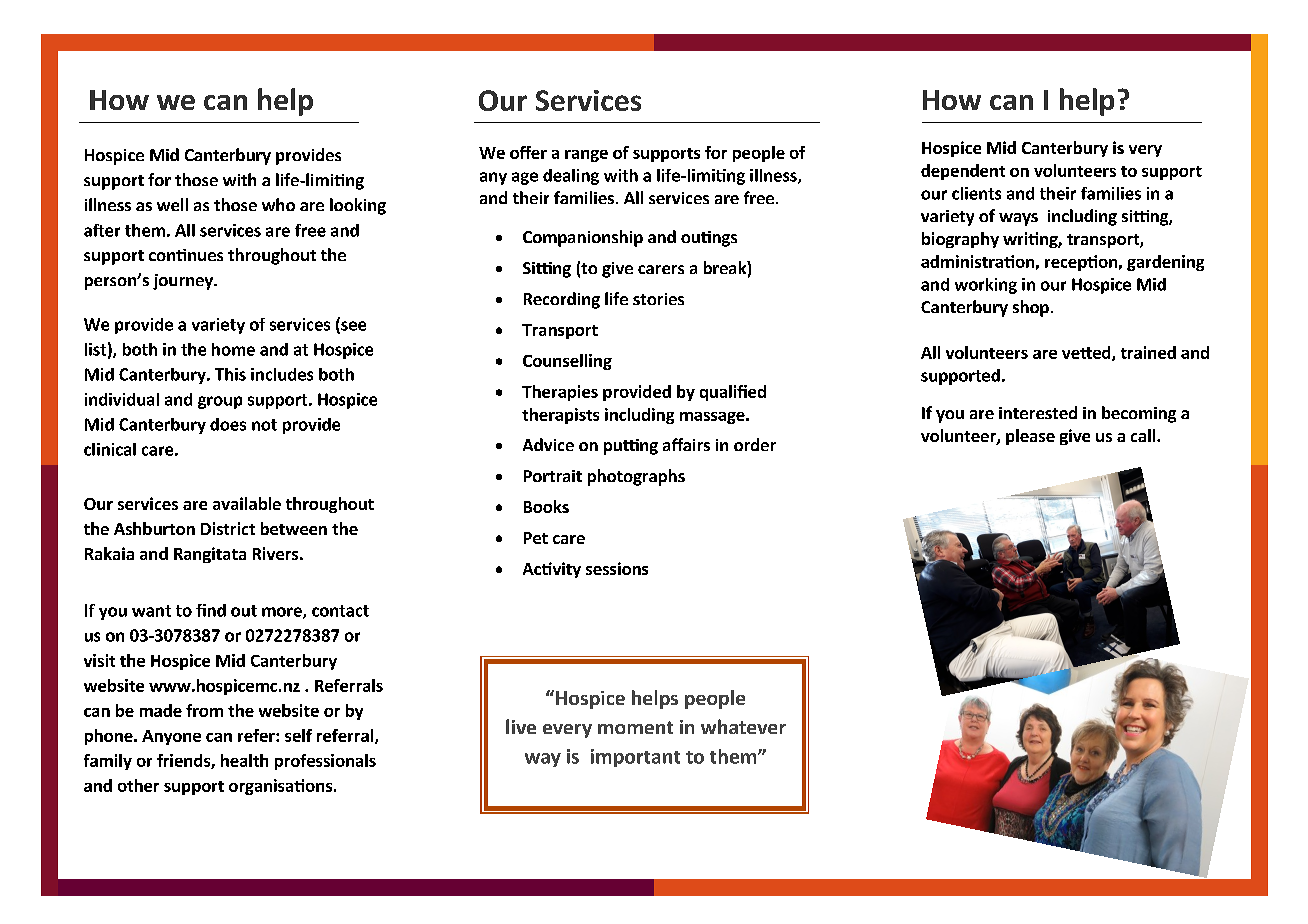 This screenshot has width=1308, height=924. Describe the element at coordinates (1030, 437) in the screenshot. I see `please` at that location.
